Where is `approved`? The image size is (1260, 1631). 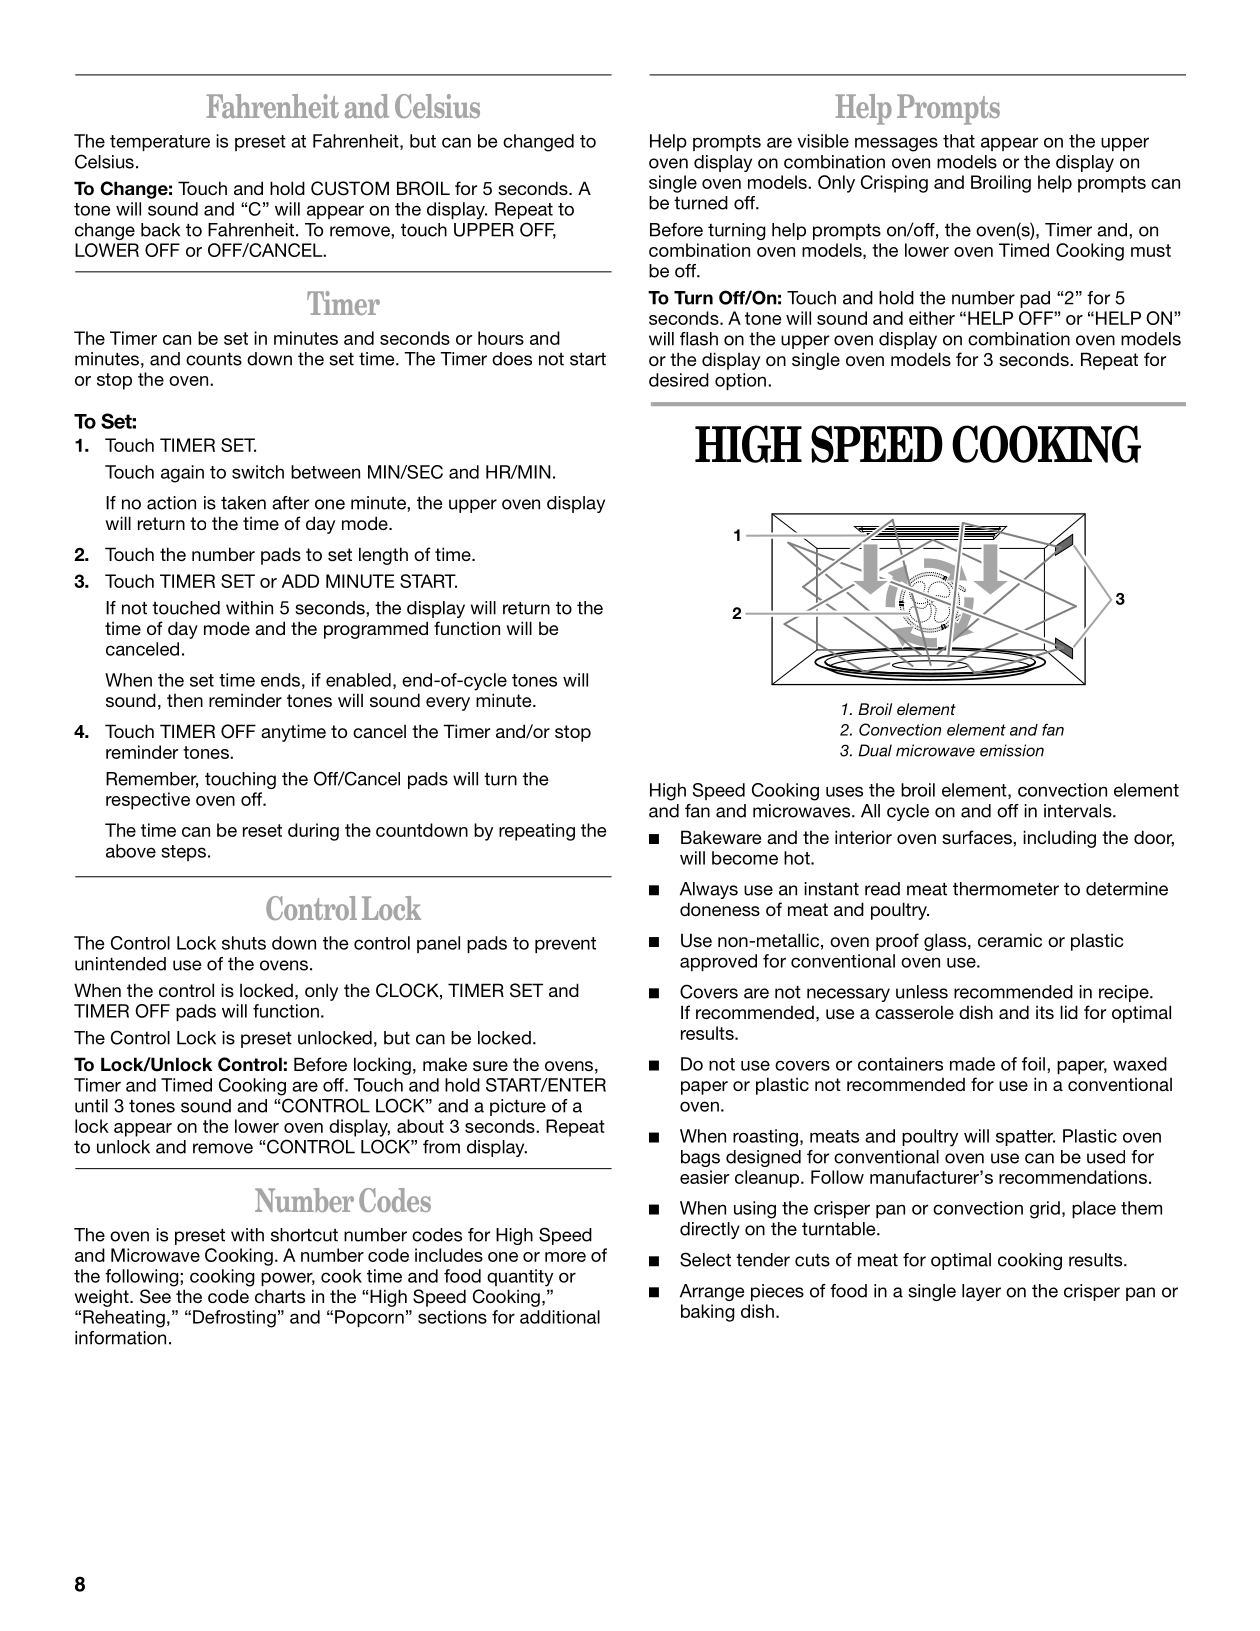
approved is located at coordinates (718, 962).
